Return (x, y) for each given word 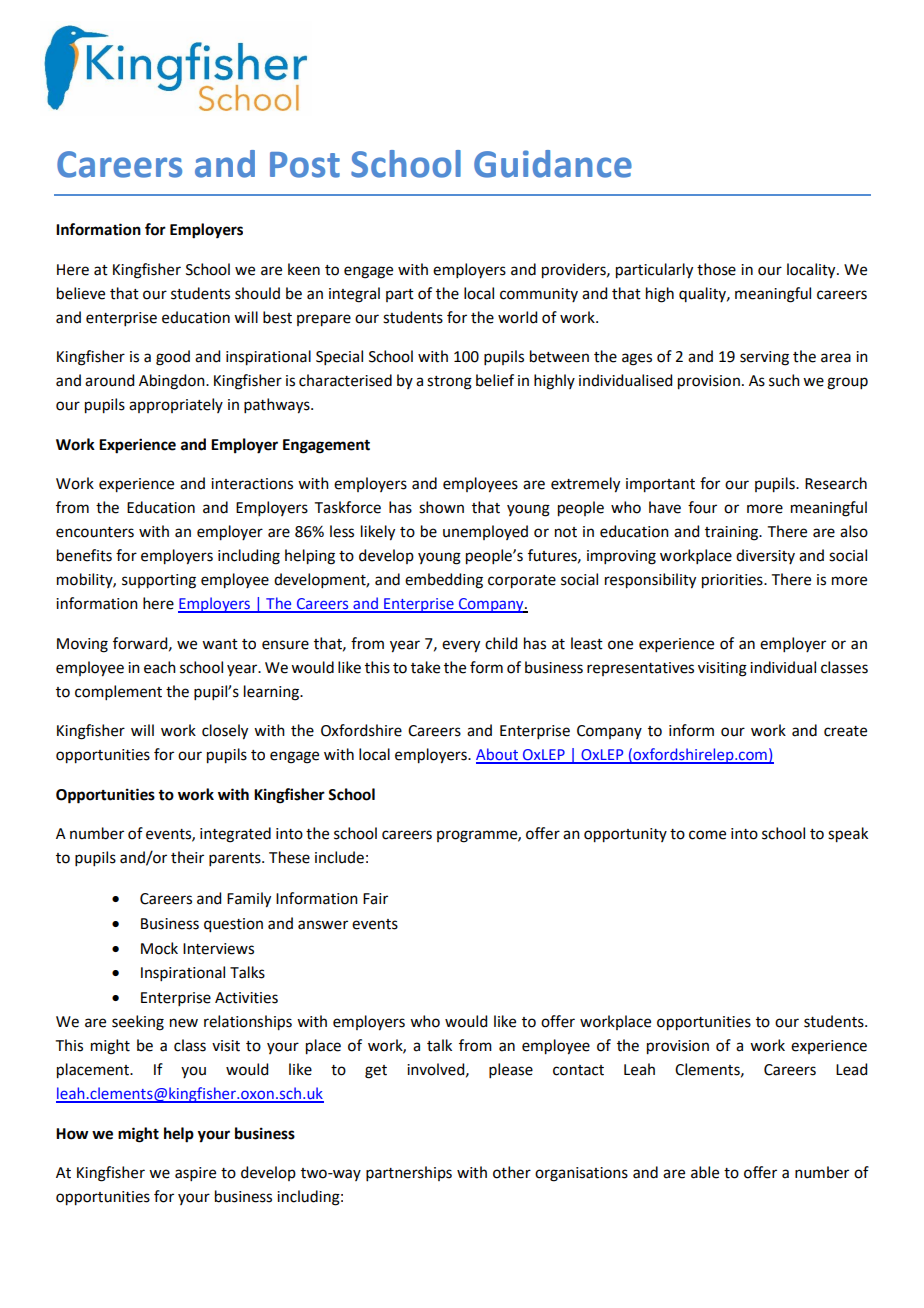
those (716, 269)
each (160, 667)
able (705, 1172)
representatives (640, 669)
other (512, 1172)
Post (305, 165)
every (461, 646)
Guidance (553, 164)
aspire (195, 1174)
